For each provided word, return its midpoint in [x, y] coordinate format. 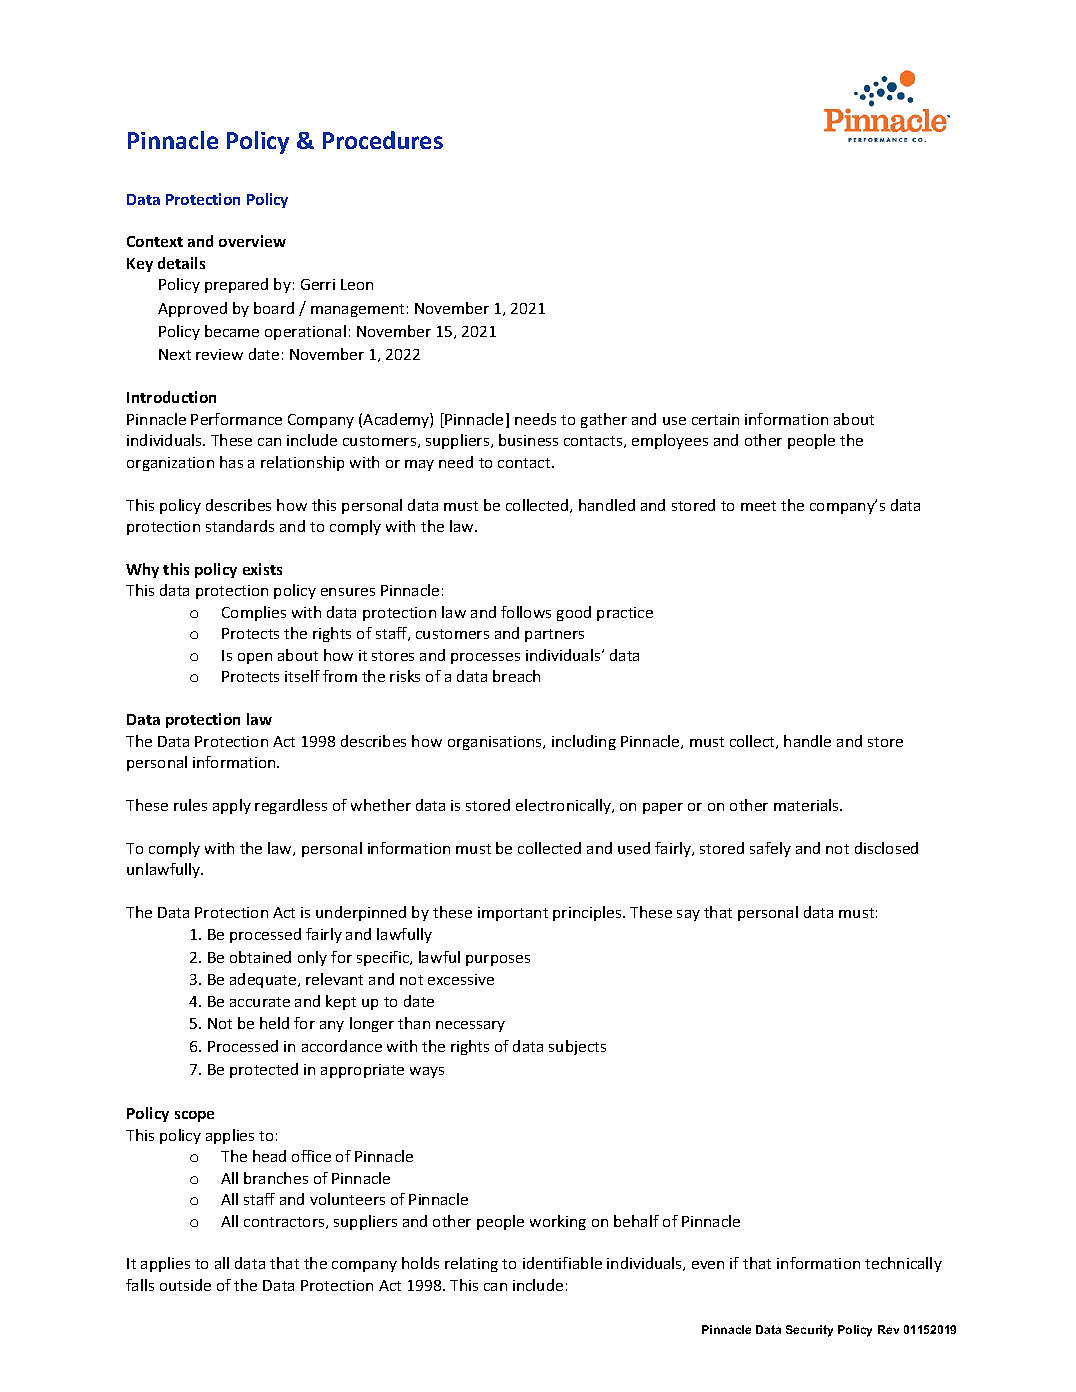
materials [807, 805]
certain [715, 419]
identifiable [562, 1263]
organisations [496, 743]
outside [185, 1285]
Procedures [383, 140]
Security [809, 1331]
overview [252, 241]
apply [232, 806]
